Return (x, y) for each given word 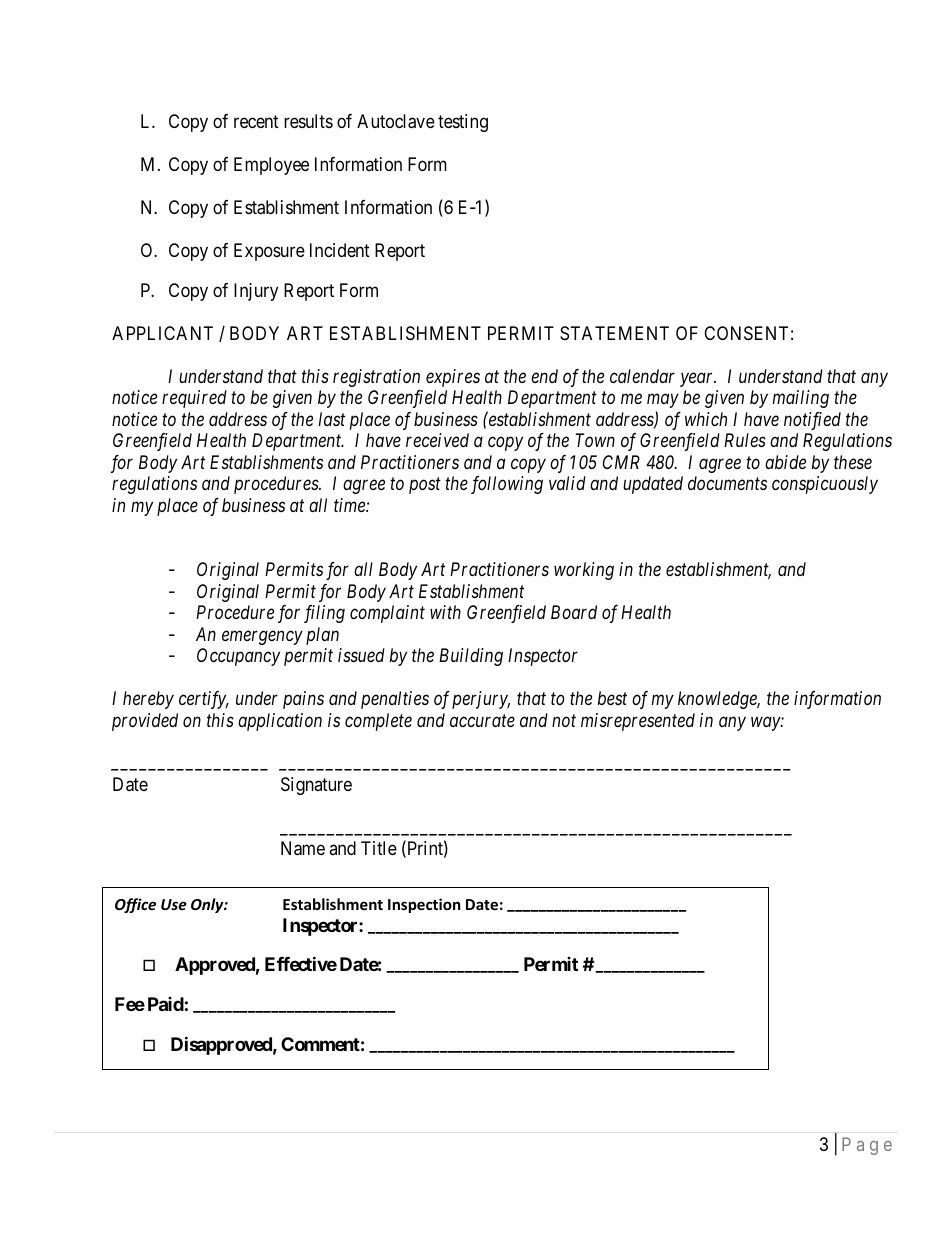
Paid (166, 1004)
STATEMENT (614, 333)
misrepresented (638, 722)
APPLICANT (162, 333)
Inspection (424, 905)
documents (727, 483)
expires (453, 378)
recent (256, 122)
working (584, 571)
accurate (482, 720)
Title (379, 848)
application (280, 722)
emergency (262, 637)
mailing (801, 399)
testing (463, 123)
